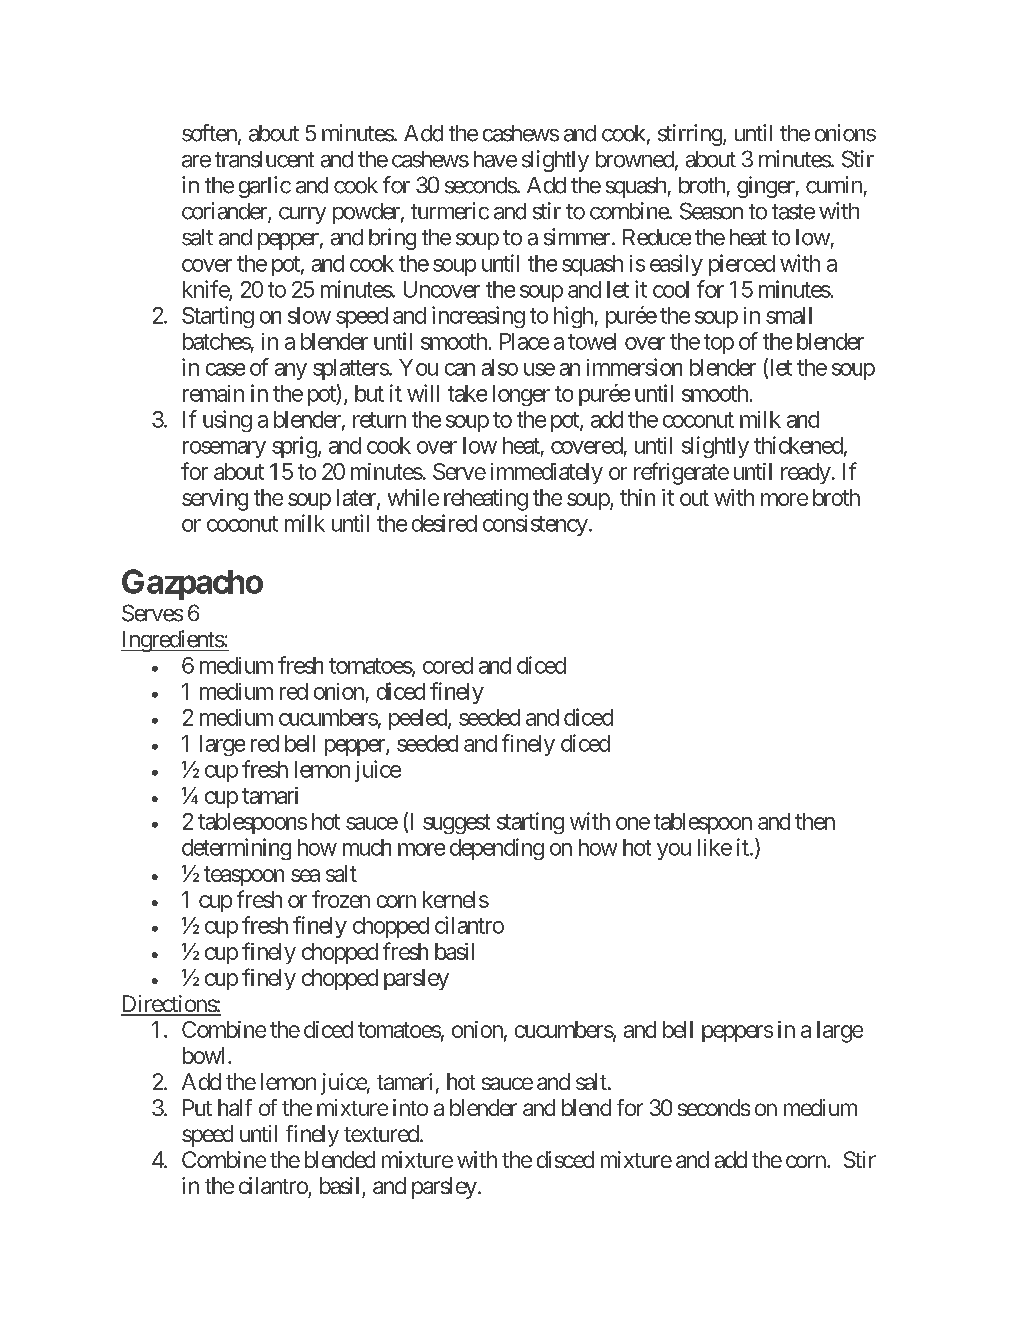 The width and height of the screenshot is (1026, 1328). I want to click on ready, so click(806, 473).
